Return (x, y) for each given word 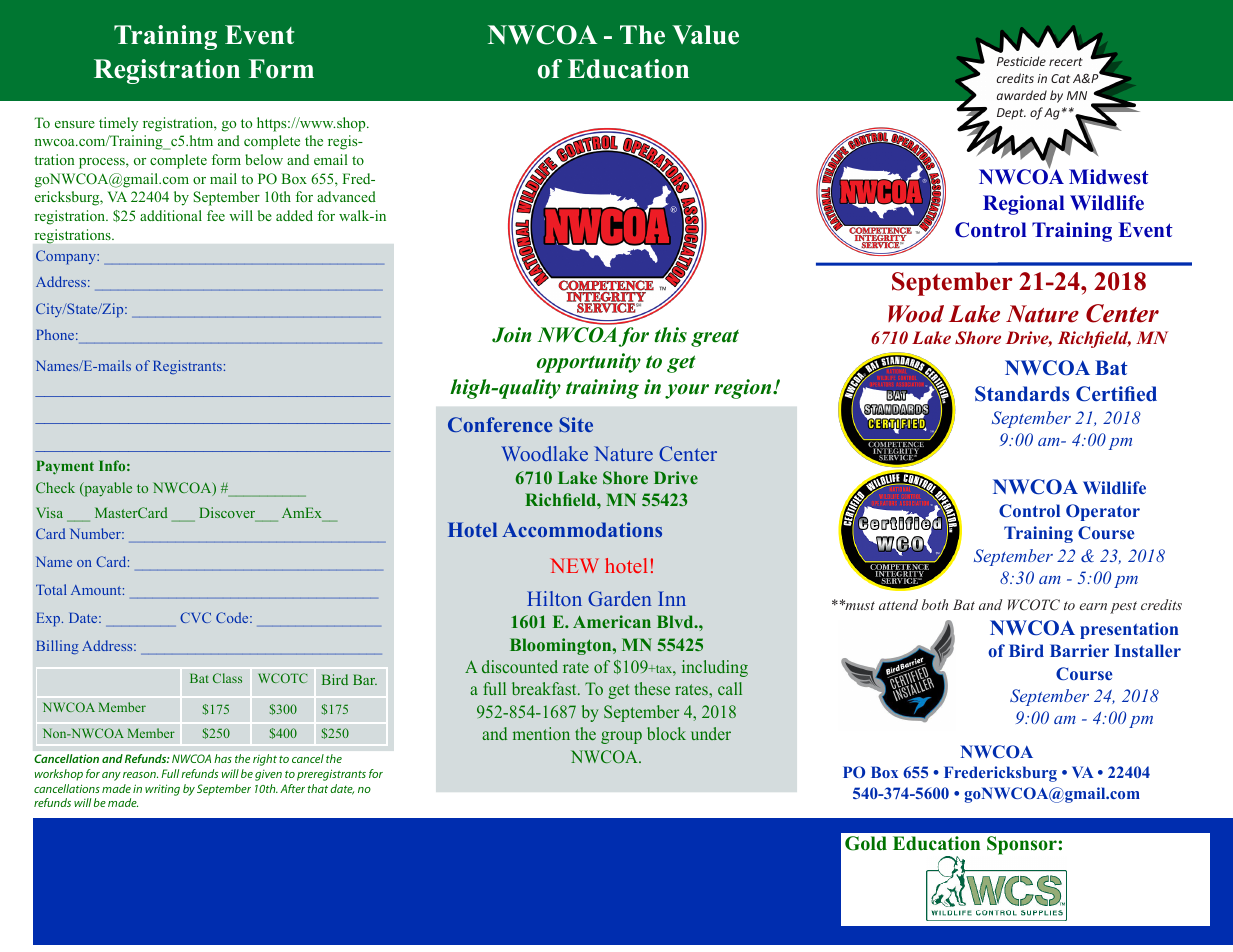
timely (118, 124)
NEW (574, 565)
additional (171, 215)
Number (96, 533)
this (670, 335)
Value (705, 35)
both (935, 604)
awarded (1022, 95)
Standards (1022, 394)
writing (162, 790)
